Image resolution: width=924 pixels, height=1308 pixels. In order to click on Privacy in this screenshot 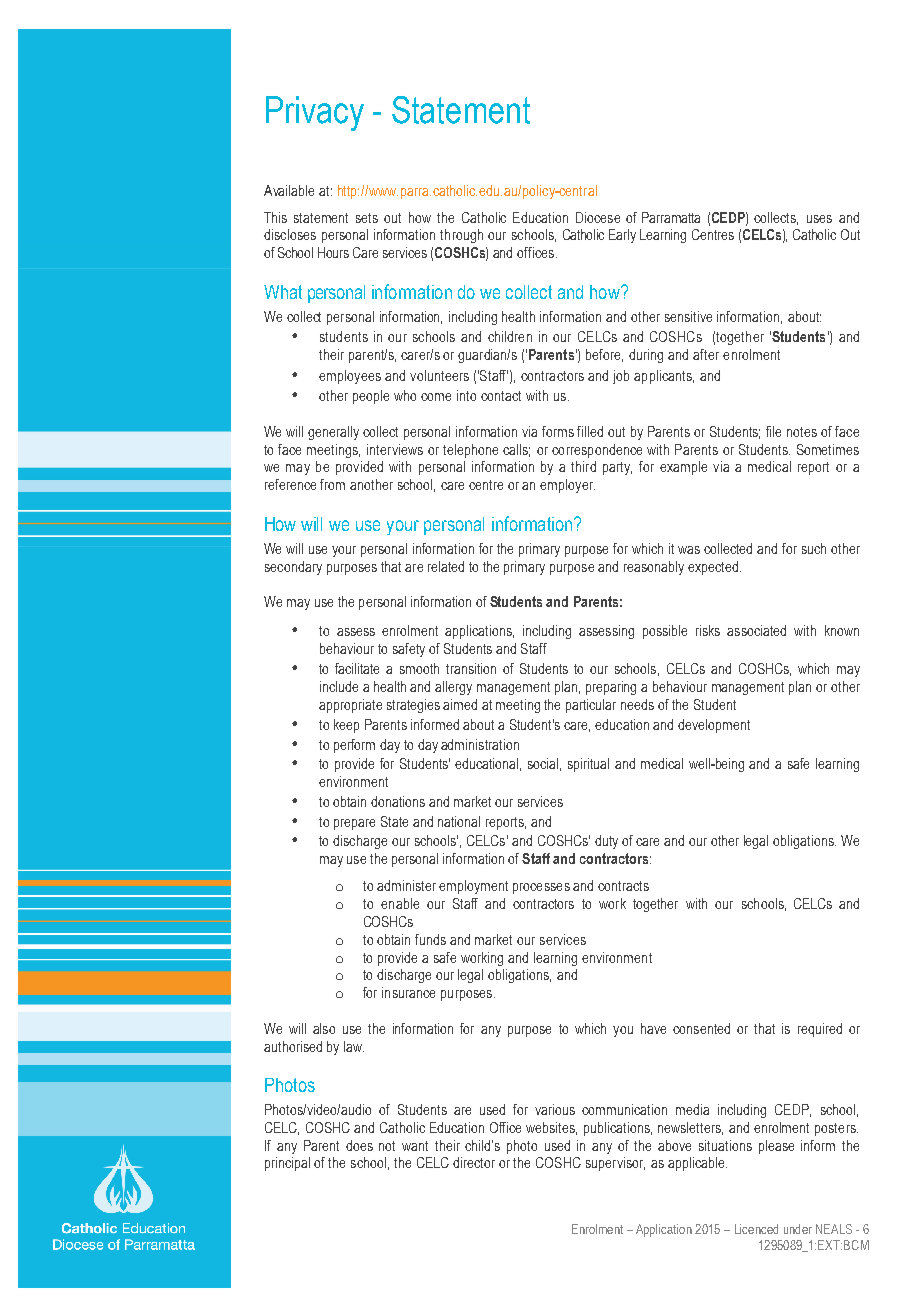, I will do `click(315, 113)`.
